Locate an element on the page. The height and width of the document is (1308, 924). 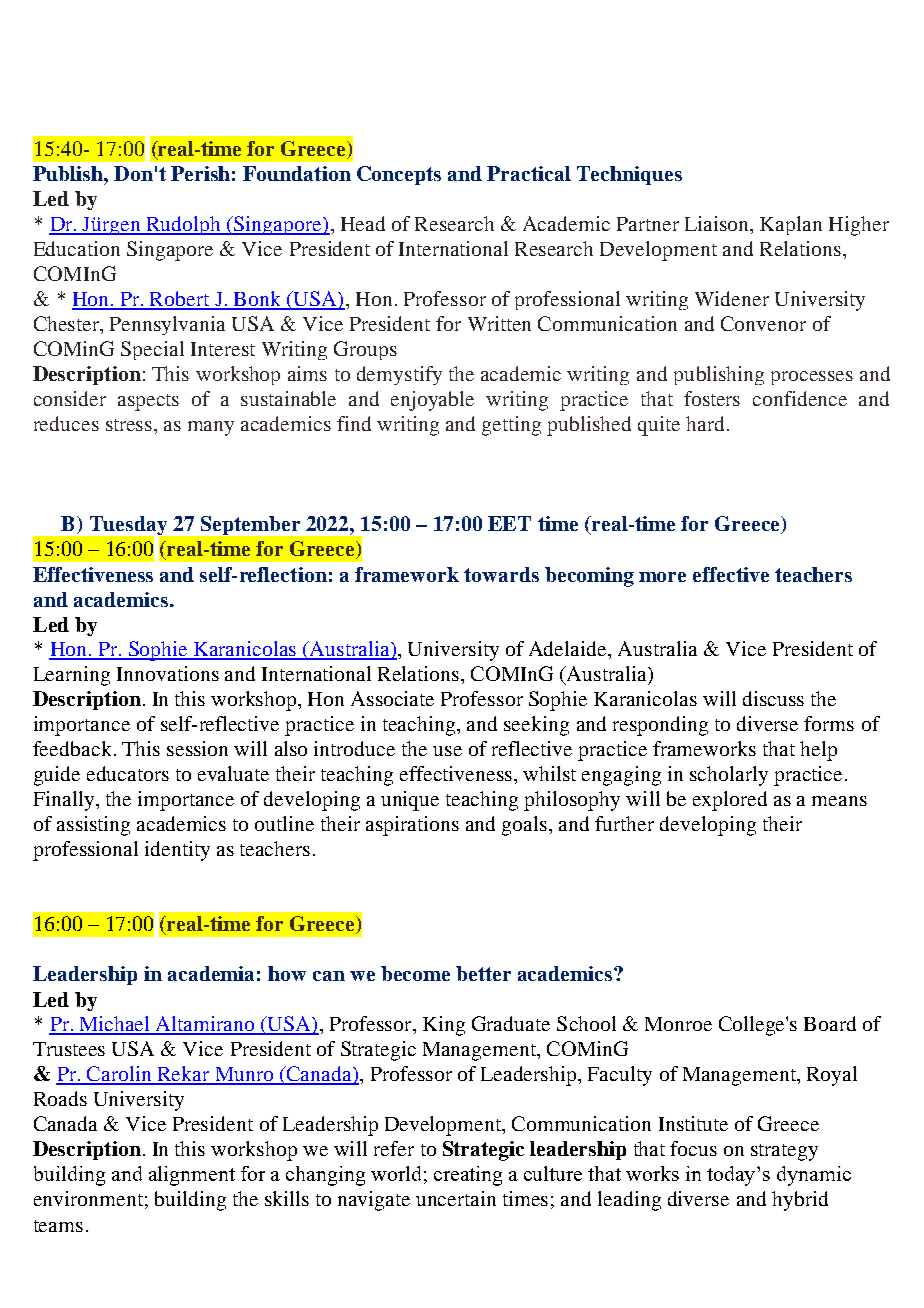
alignment is located at coordinates (192, 1176).
